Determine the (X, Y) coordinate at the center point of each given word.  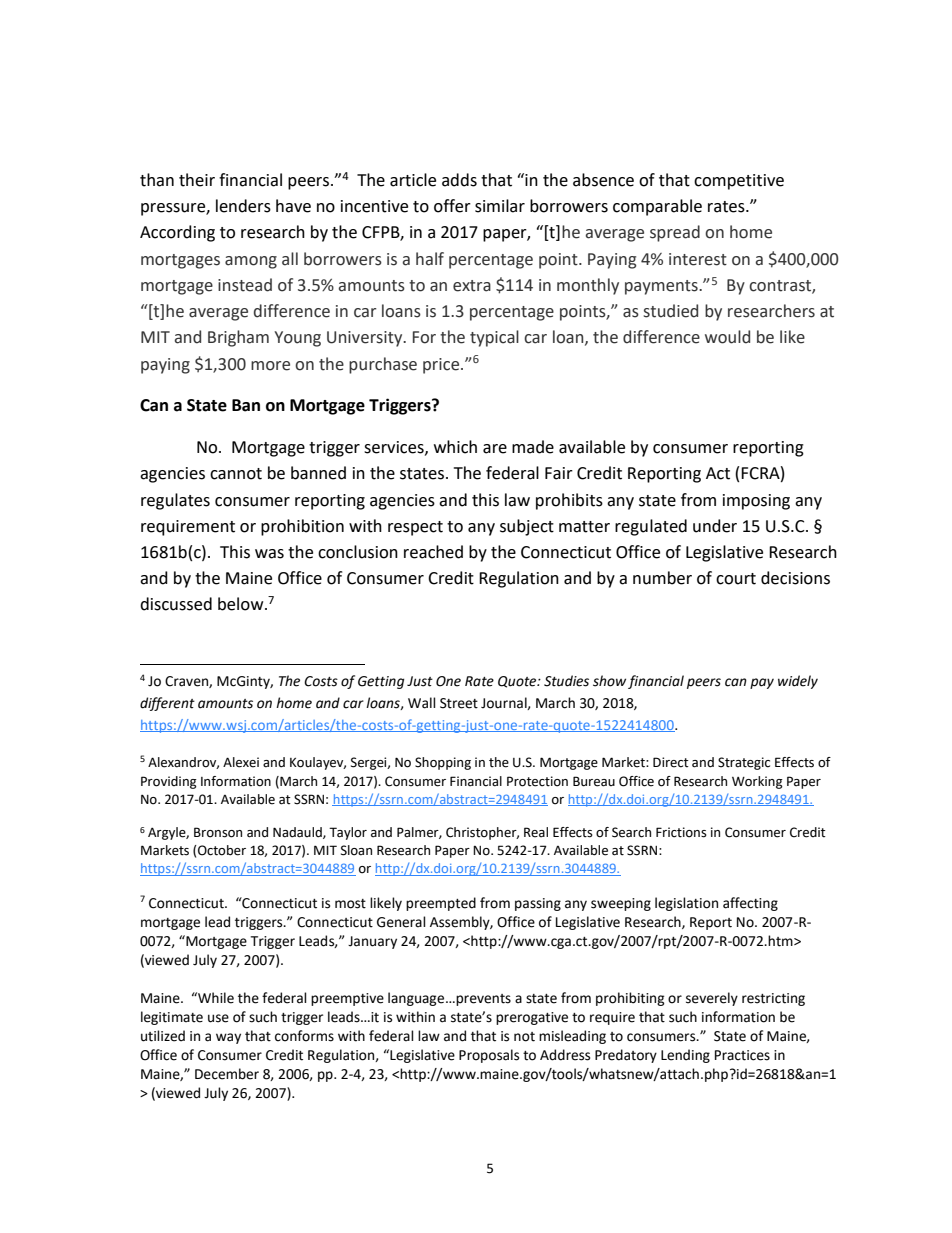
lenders (243, 206)
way (228, 1038)
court (736, 579)
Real (536, 832)
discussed (176, 604)
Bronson (218, 832)
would (727, 337)
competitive (739, 182)
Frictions (681, 832)
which (455, 447)
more (270, 366)
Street (459, 703)
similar (500, 206)
